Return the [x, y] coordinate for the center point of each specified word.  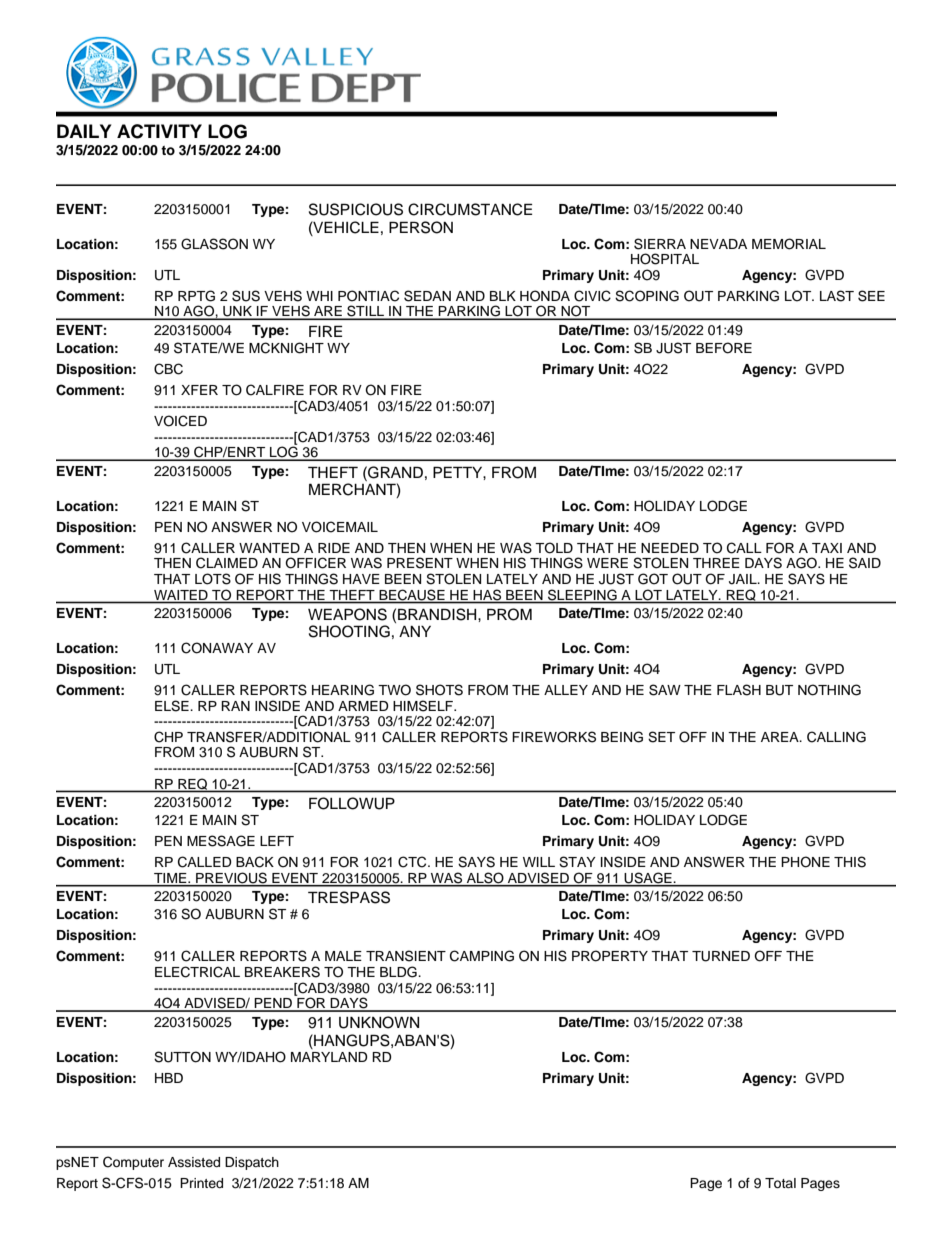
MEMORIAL [789, 244]
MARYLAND [329, 1057]
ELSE [173, 706]
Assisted [194, 1162]
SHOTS [439, 690]
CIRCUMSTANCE [470, 209]
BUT [779, 690]
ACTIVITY [159, 131]
